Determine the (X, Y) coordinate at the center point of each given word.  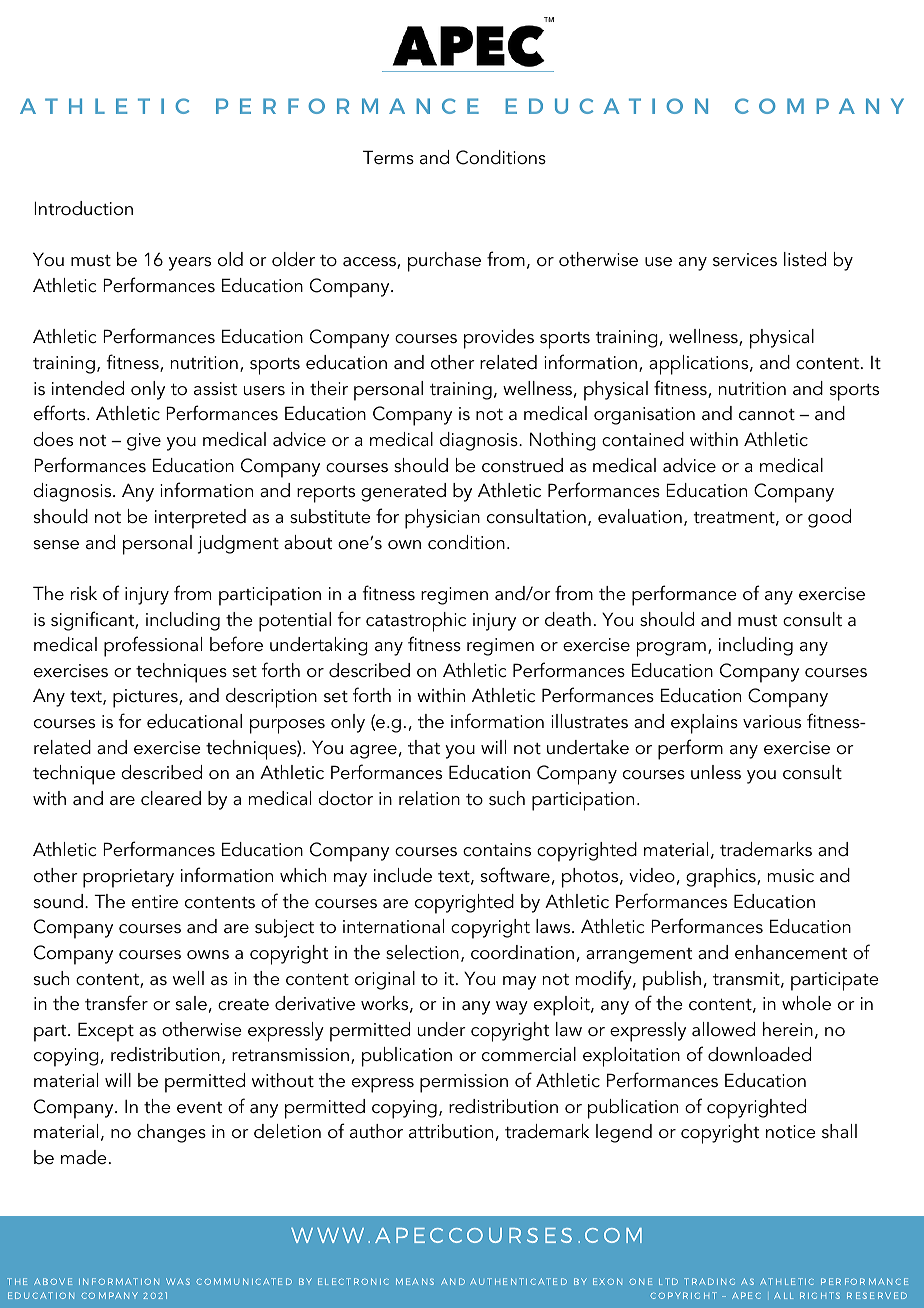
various (772, 722)
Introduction (83, 208)
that (424, 747)
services (745, 260)
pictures (146, 698)
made (84, 1157)
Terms (388, 157)
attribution (451, 1131)
